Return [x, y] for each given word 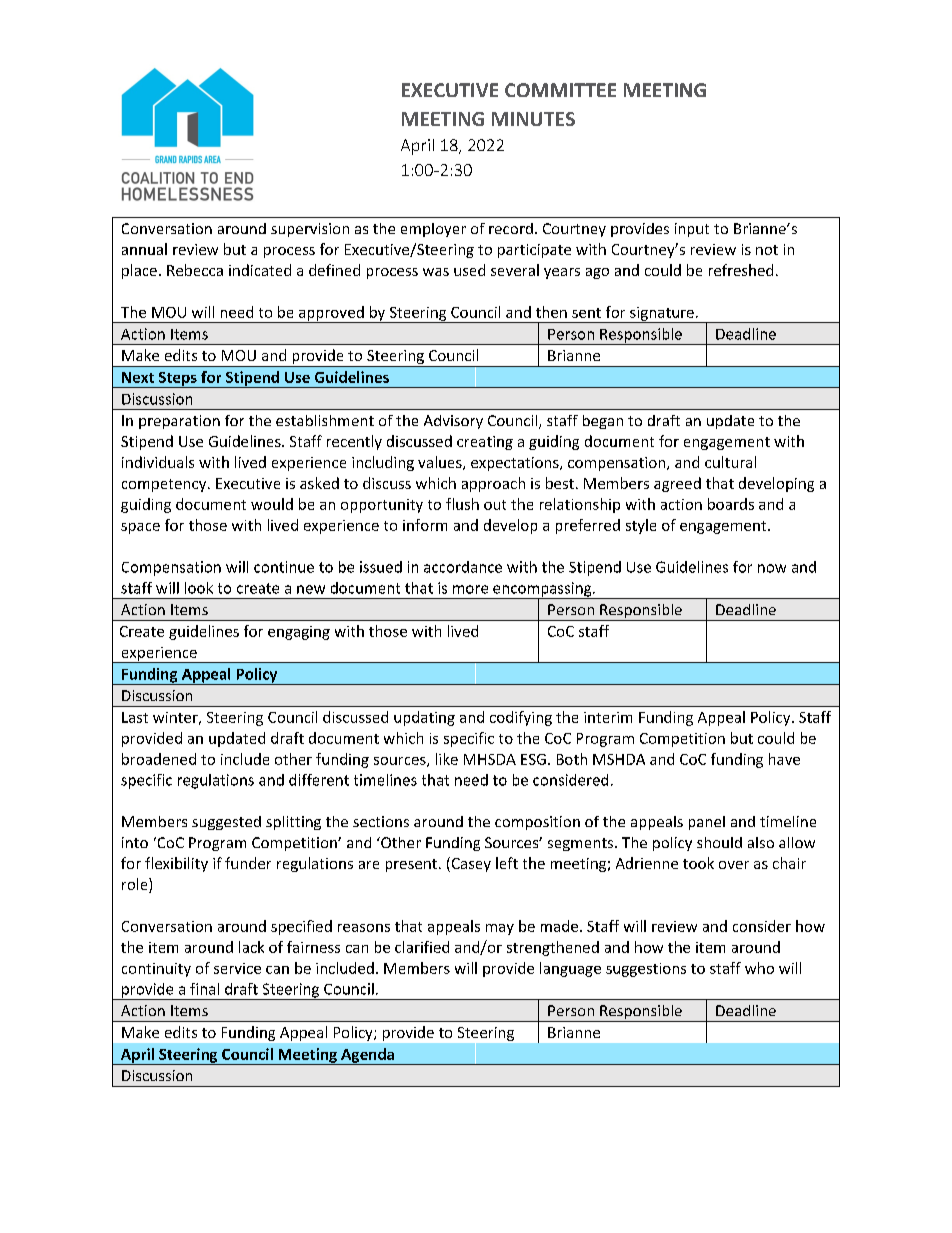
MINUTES [533, 119]
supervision [310, 230]
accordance [463, 567]
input [692, 230]
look [199, 588]
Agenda [368, 1056]
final [204, 989]
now [772, 568]
